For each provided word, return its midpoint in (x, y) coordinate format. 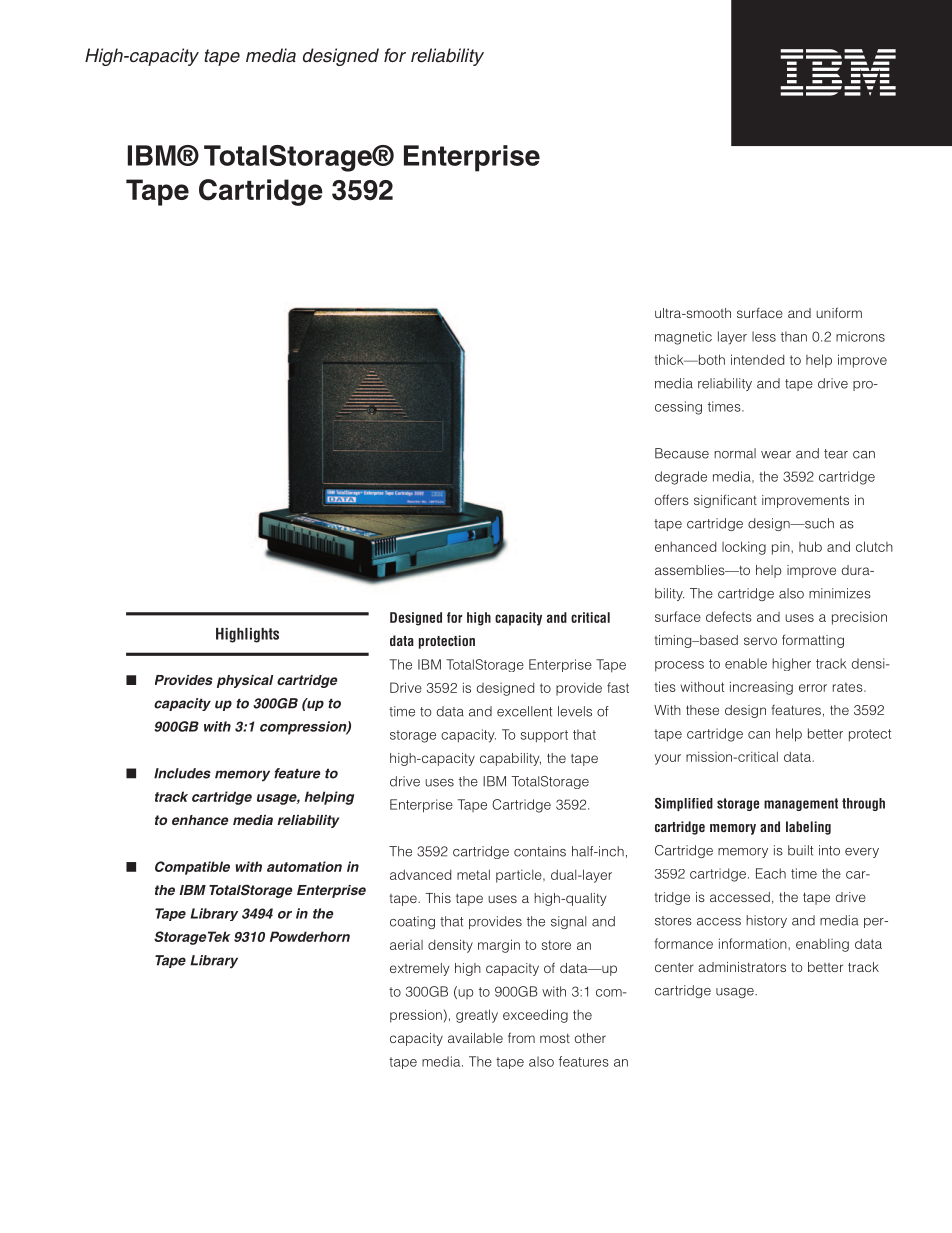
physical (245, 681)
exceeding (535, 1016)
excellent (524, 711)
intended (757, 359)
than (794, 336)
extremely (419, 969)
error (813, 688)
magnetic (683, 338)
